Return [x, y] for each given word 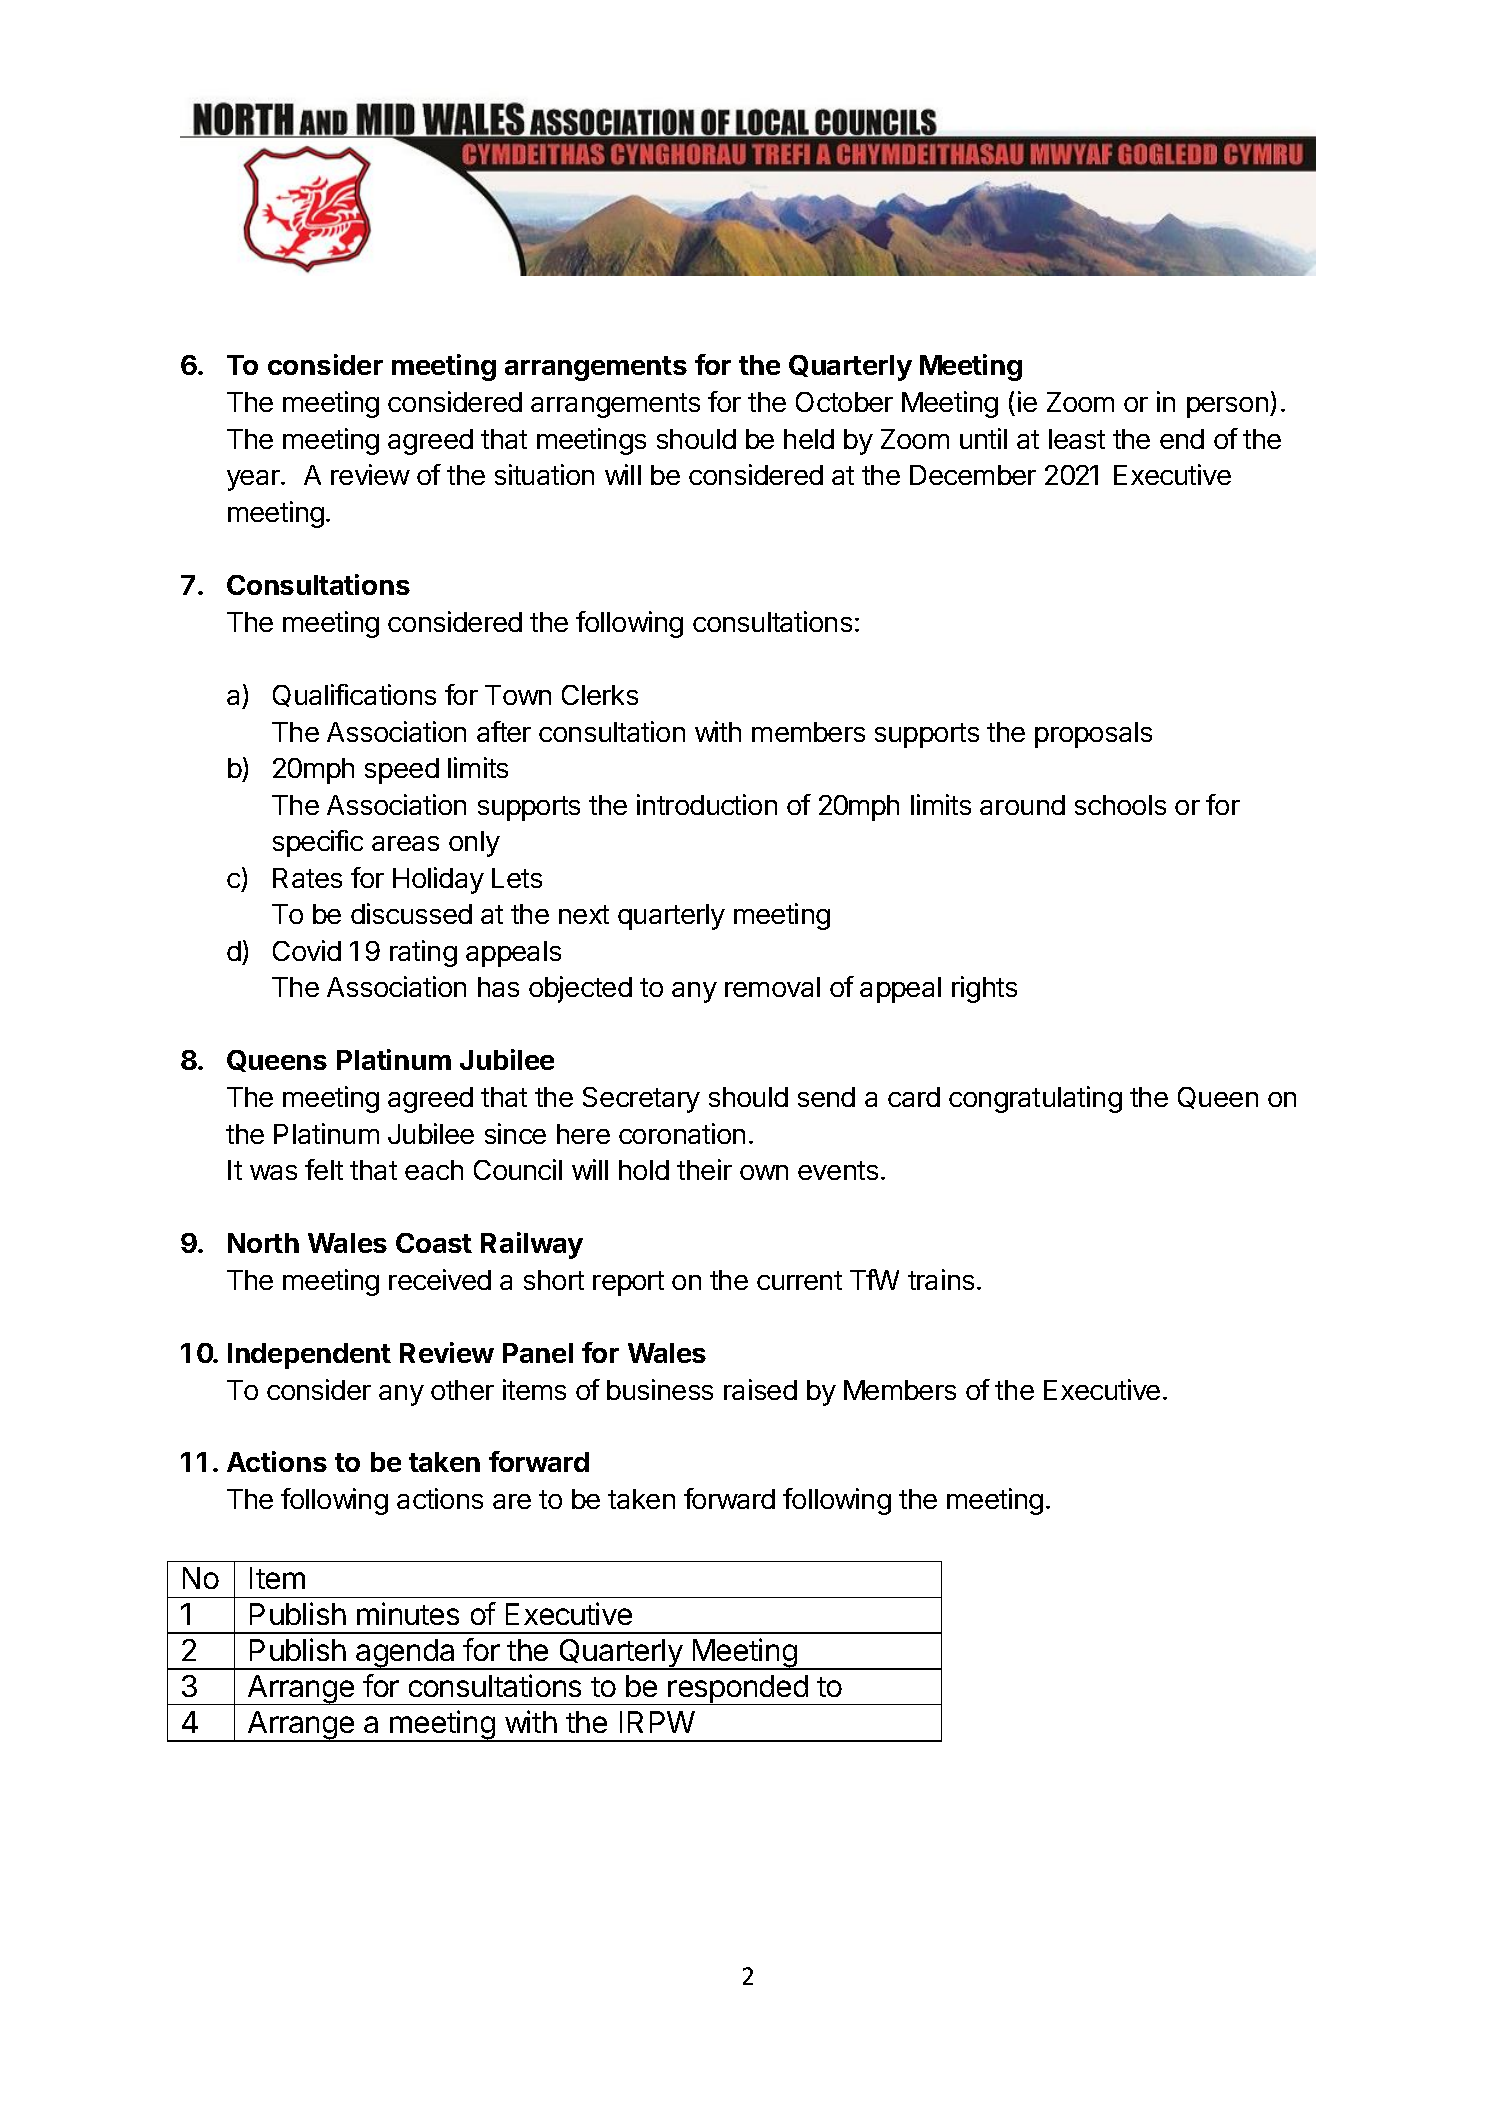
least [1077, 439]
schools [1120, 805]
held [809, 439]
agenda [406, 1654]
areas [405, 843]
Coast [434, 1243]
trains [941, 1279]
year [254, 480]
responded [738, 1690]
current [799, 1280]
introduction [707, 804]
